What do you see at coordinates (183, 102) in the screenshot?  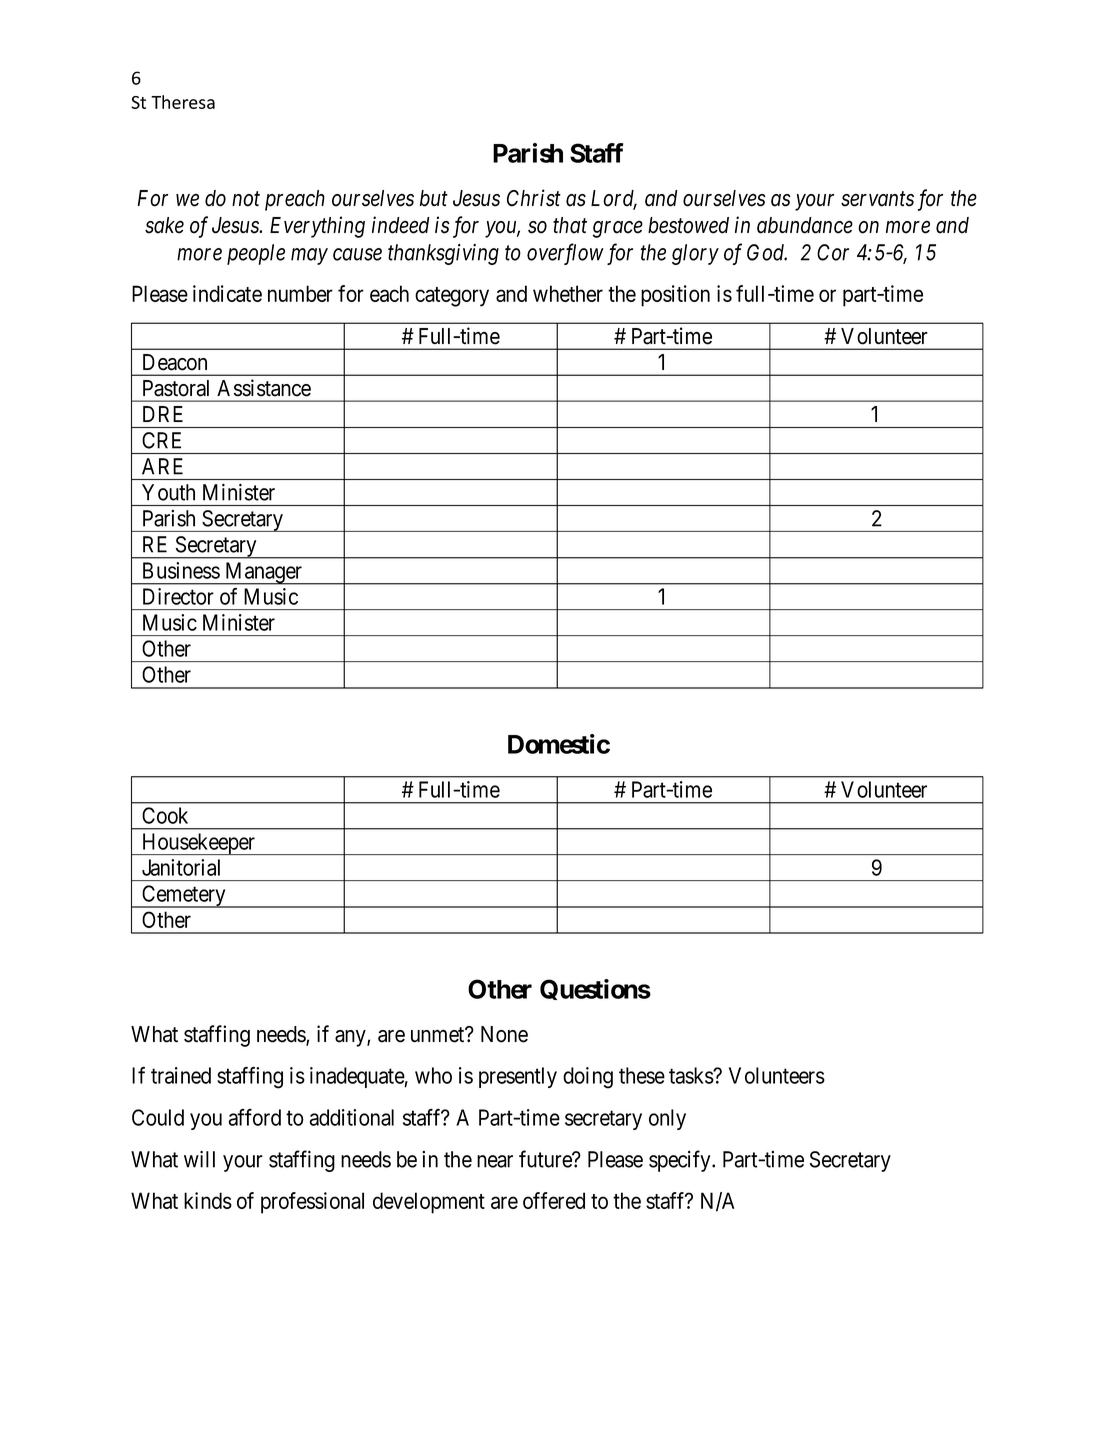 I see `Theresa` at bounding box center [183, 102].
